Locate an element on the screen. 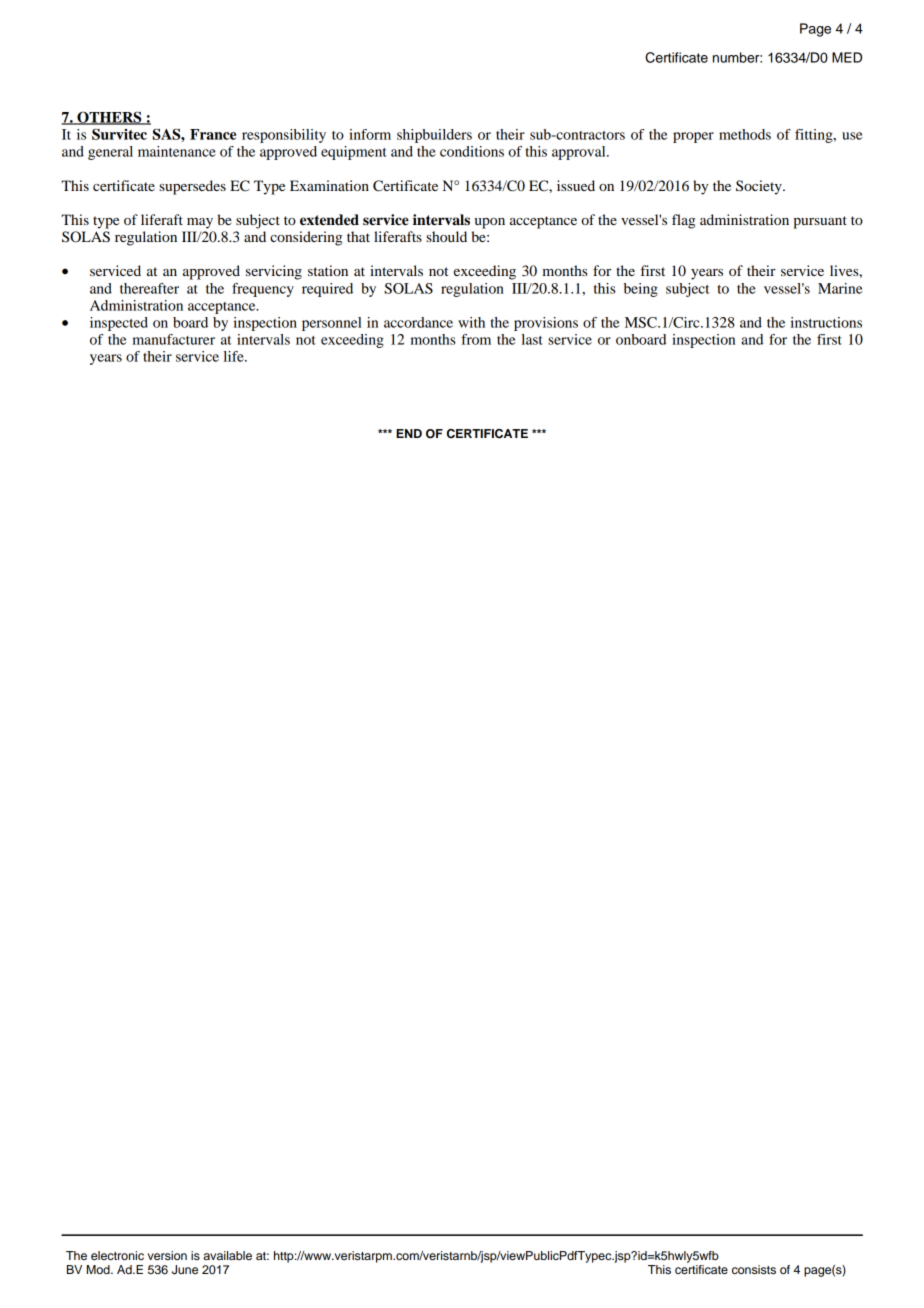 Image resolution: width=924 pixels, height=1308 pixels. personnel is located at coordinates (332, 324).
